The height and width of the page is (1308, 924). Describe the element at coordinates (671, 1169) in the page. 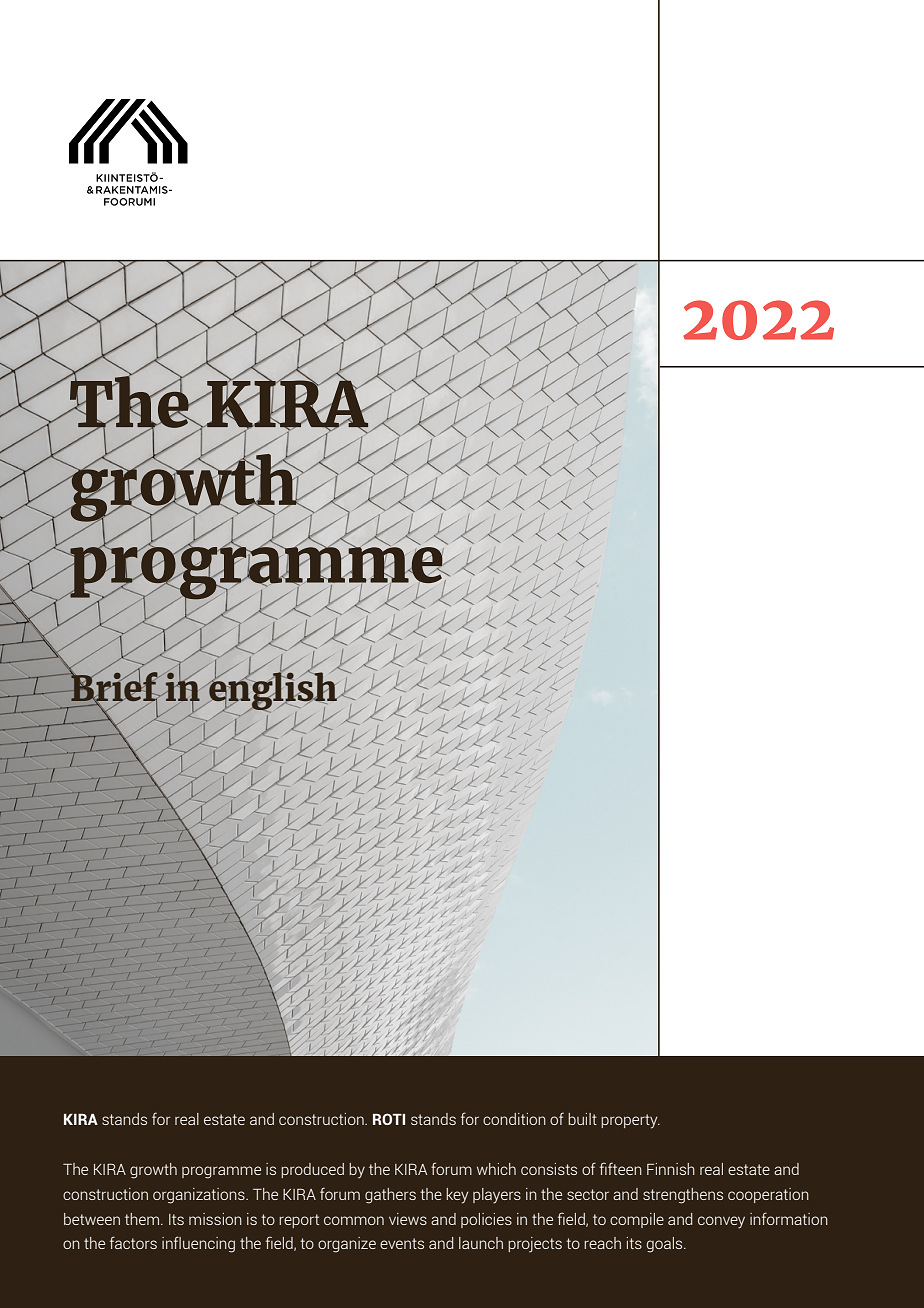

I see `Finnish` at that location.
